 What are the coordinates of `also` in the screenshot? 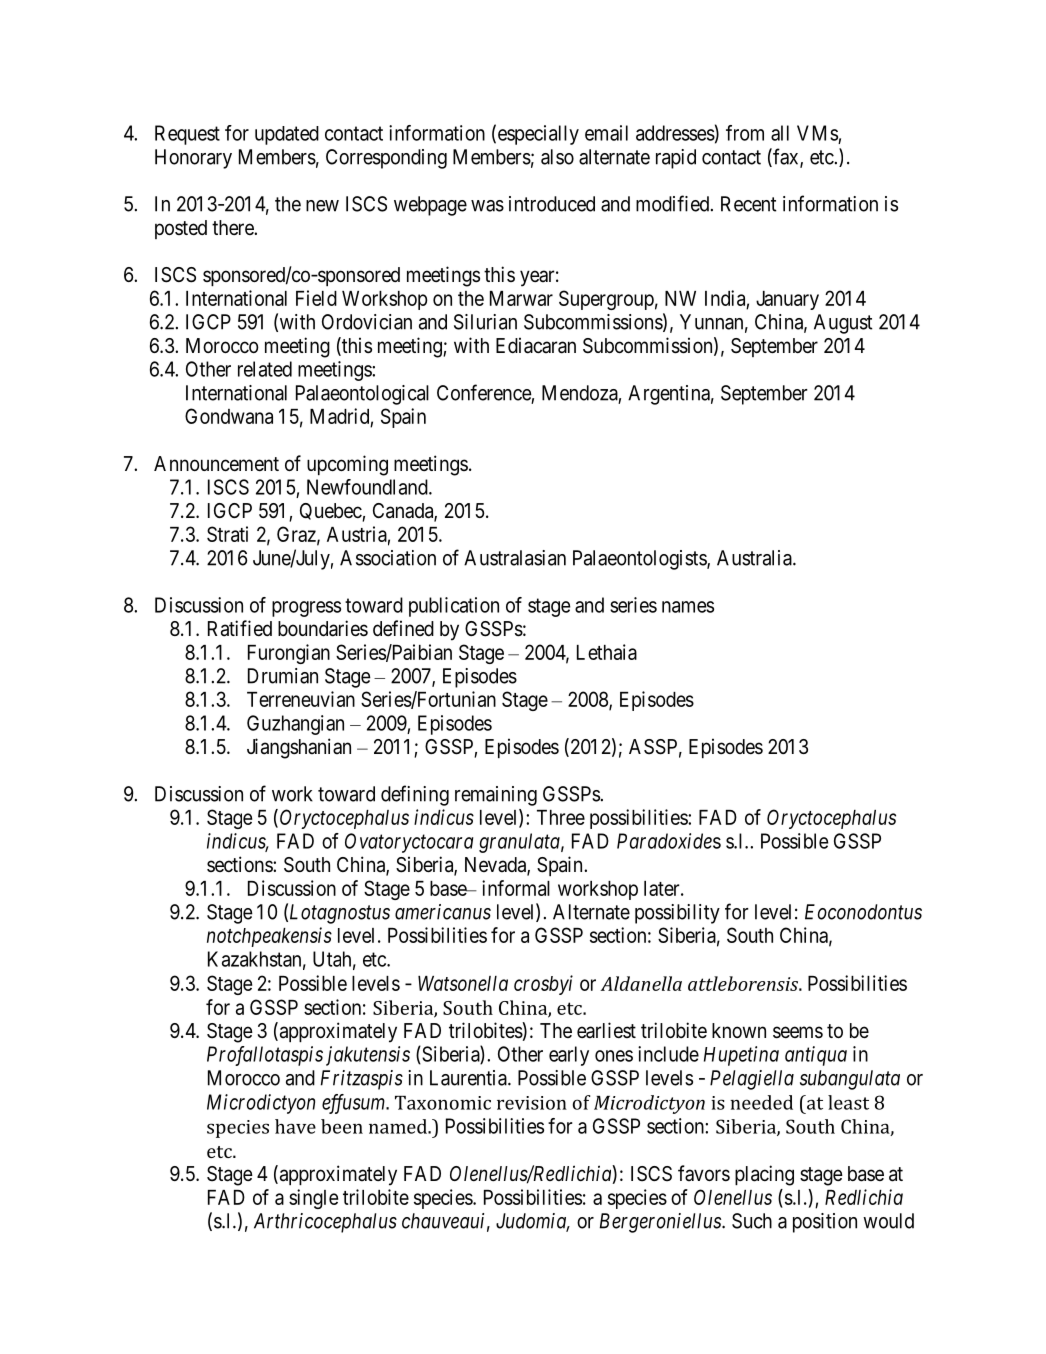 It's located at (557, 157).
